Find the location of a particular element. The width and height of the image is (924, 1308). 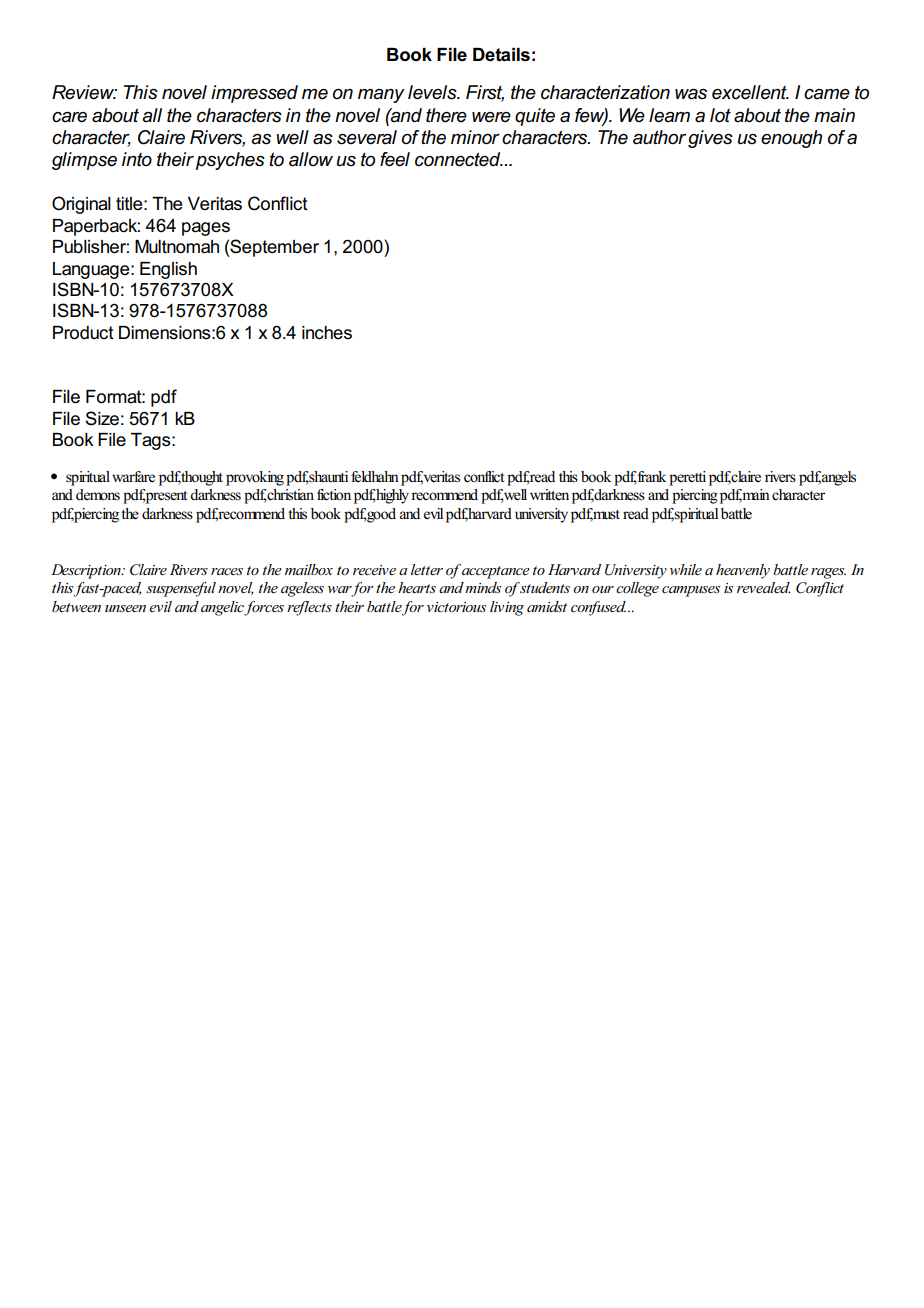

levels is located at coordinates (433, 92).
